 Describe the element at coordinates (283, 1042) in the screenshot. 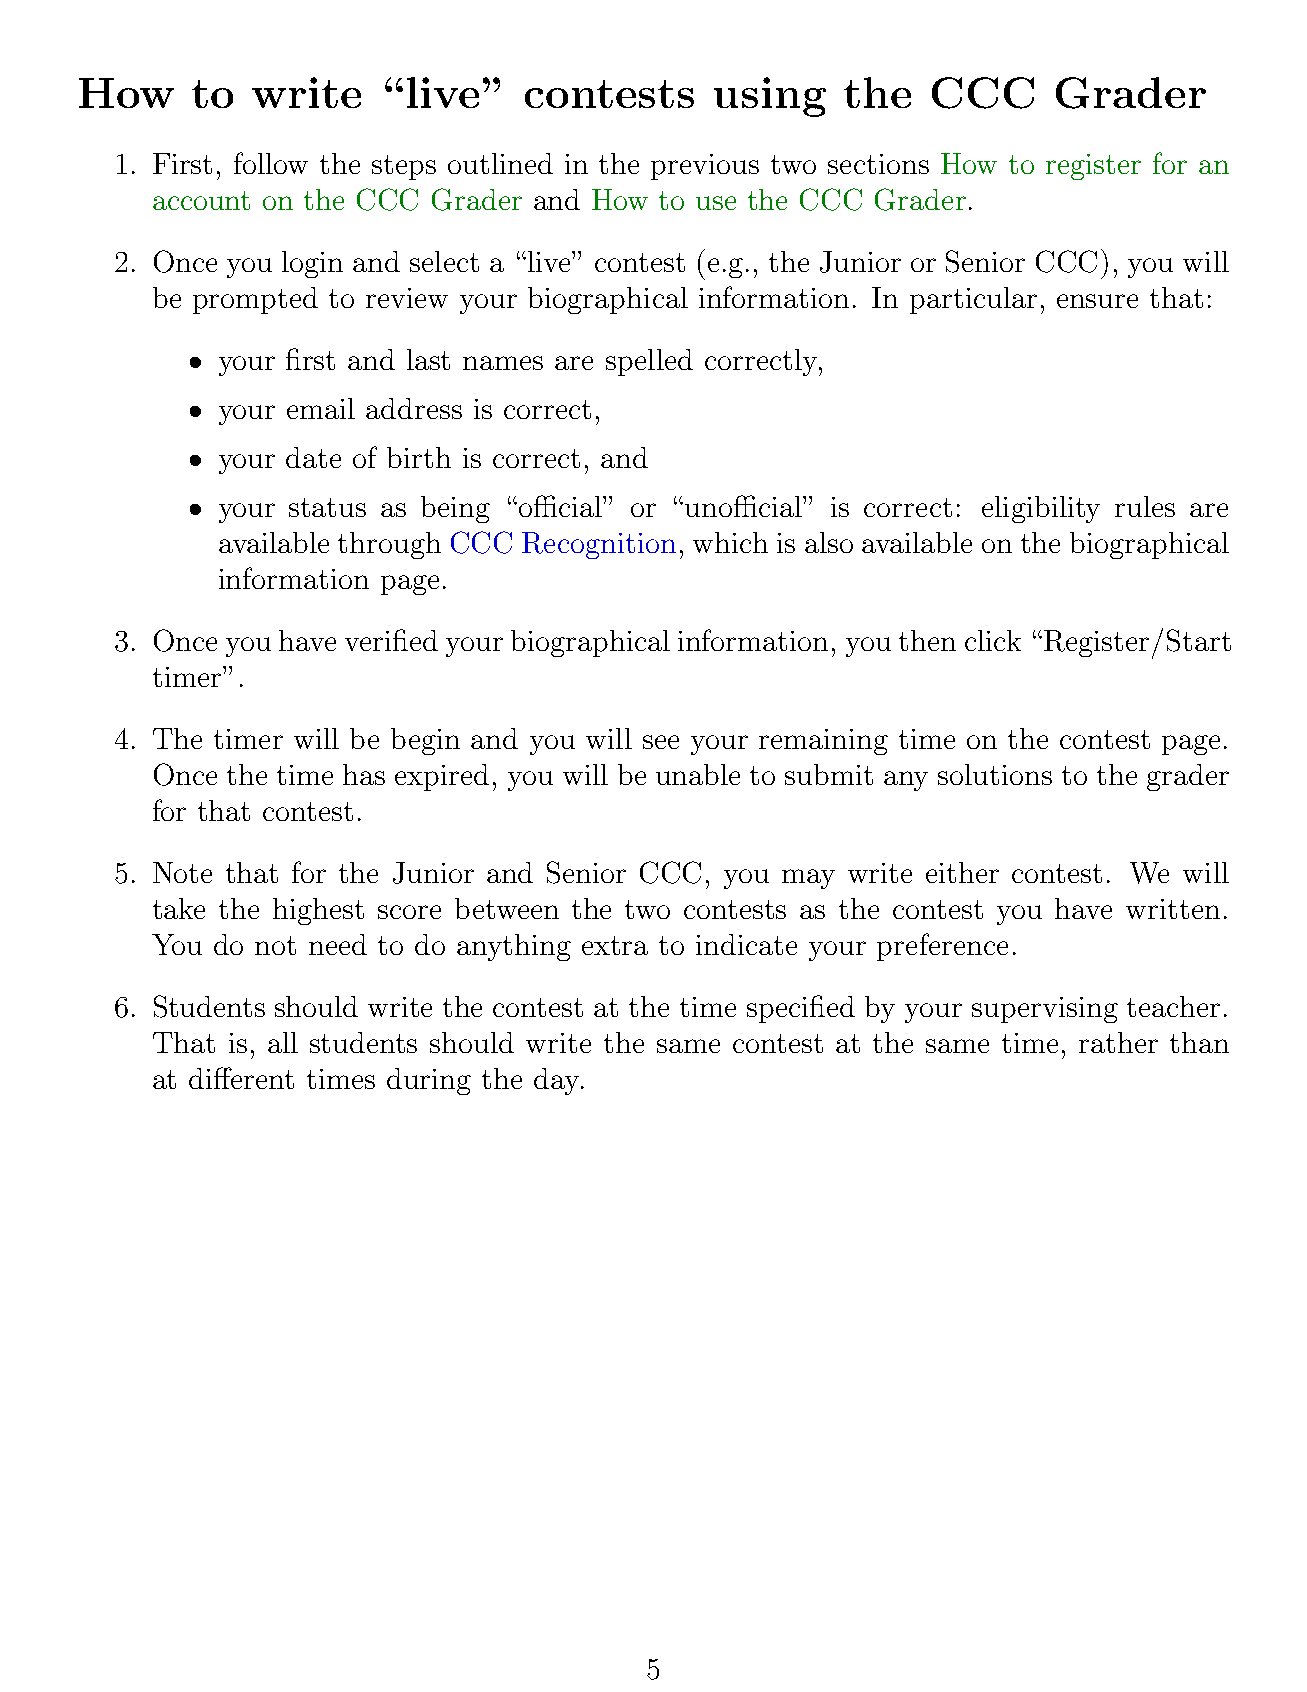

I see `all` at that location.
